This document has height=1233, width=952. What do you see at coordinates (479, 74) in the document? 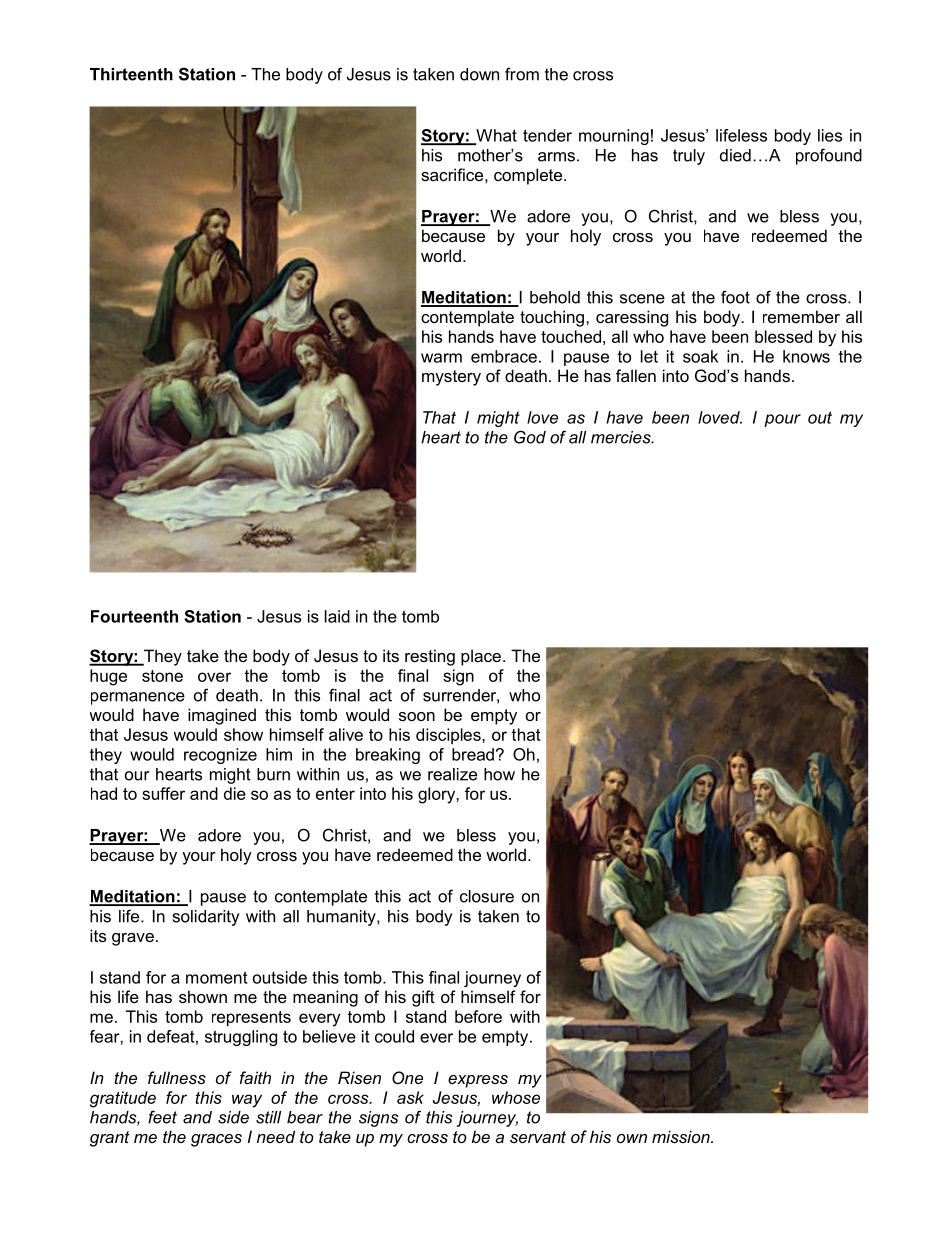
I see `down` at bounding box center [479, 74].
